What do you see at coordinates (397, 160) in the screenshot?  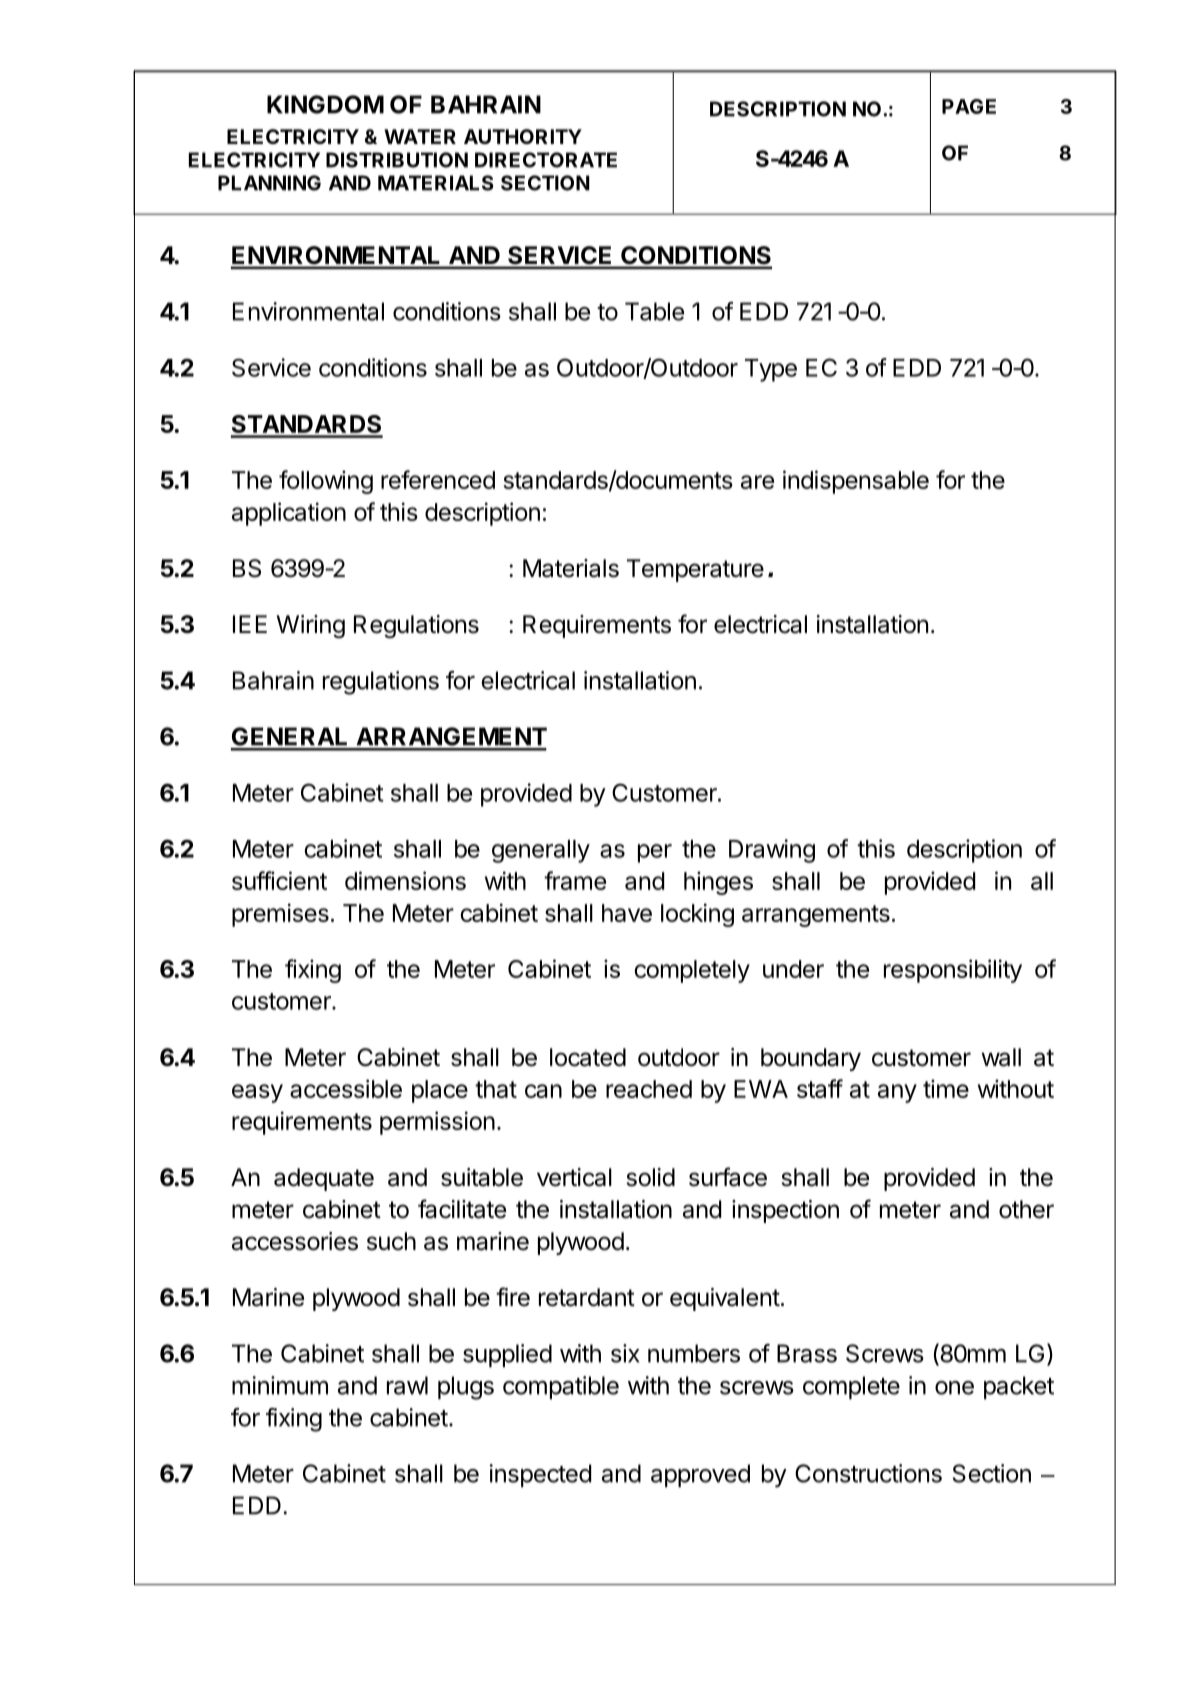 I see `DISTRIBUTION` at bounding box center [397, 160].
